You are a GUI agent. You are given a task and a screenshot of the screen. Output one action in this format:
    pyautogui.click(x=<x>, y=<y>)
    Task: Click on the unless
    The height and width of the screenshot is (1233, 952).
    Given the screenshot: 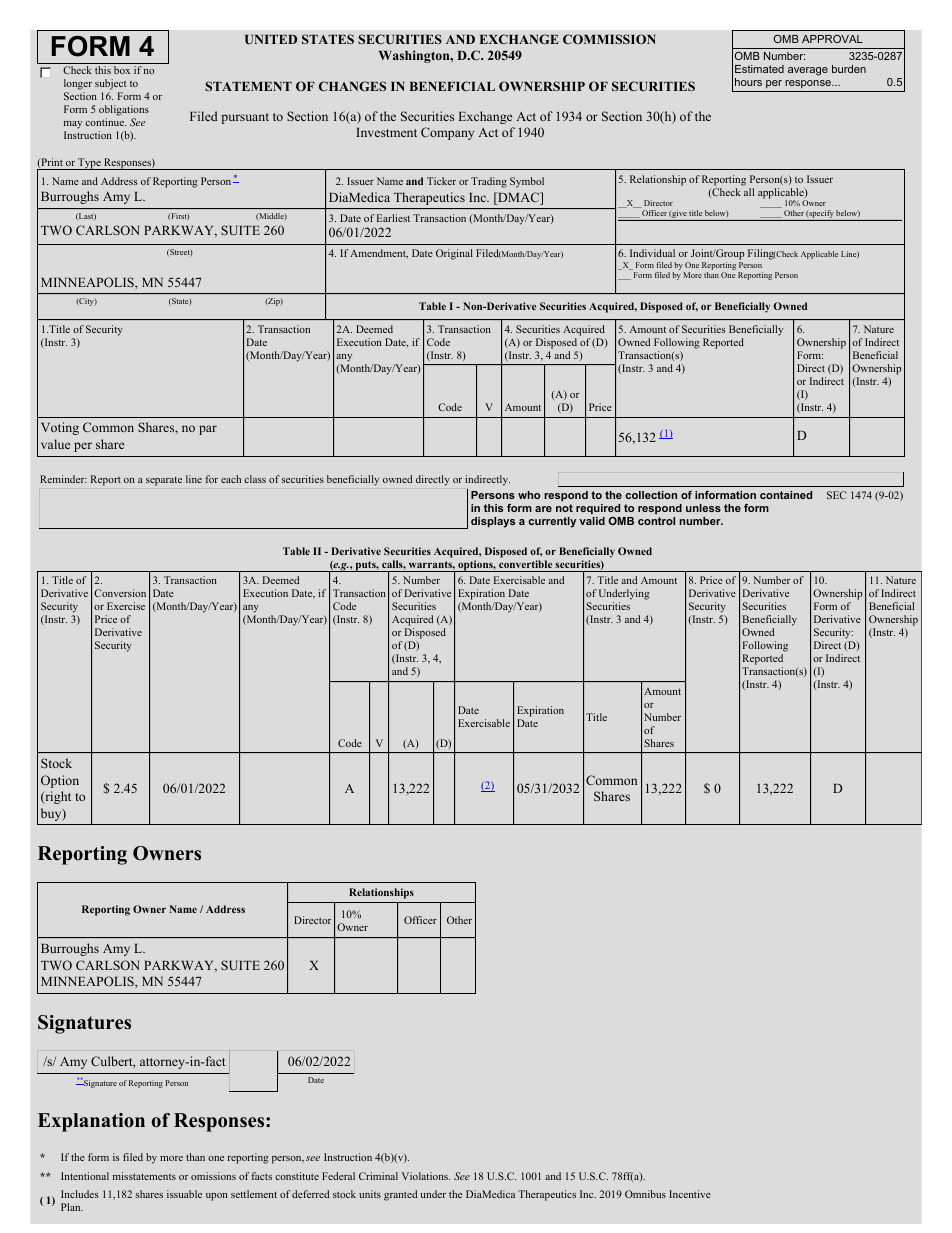 What is the action you would take?
    pyautogui.click(x=703, y=508)
